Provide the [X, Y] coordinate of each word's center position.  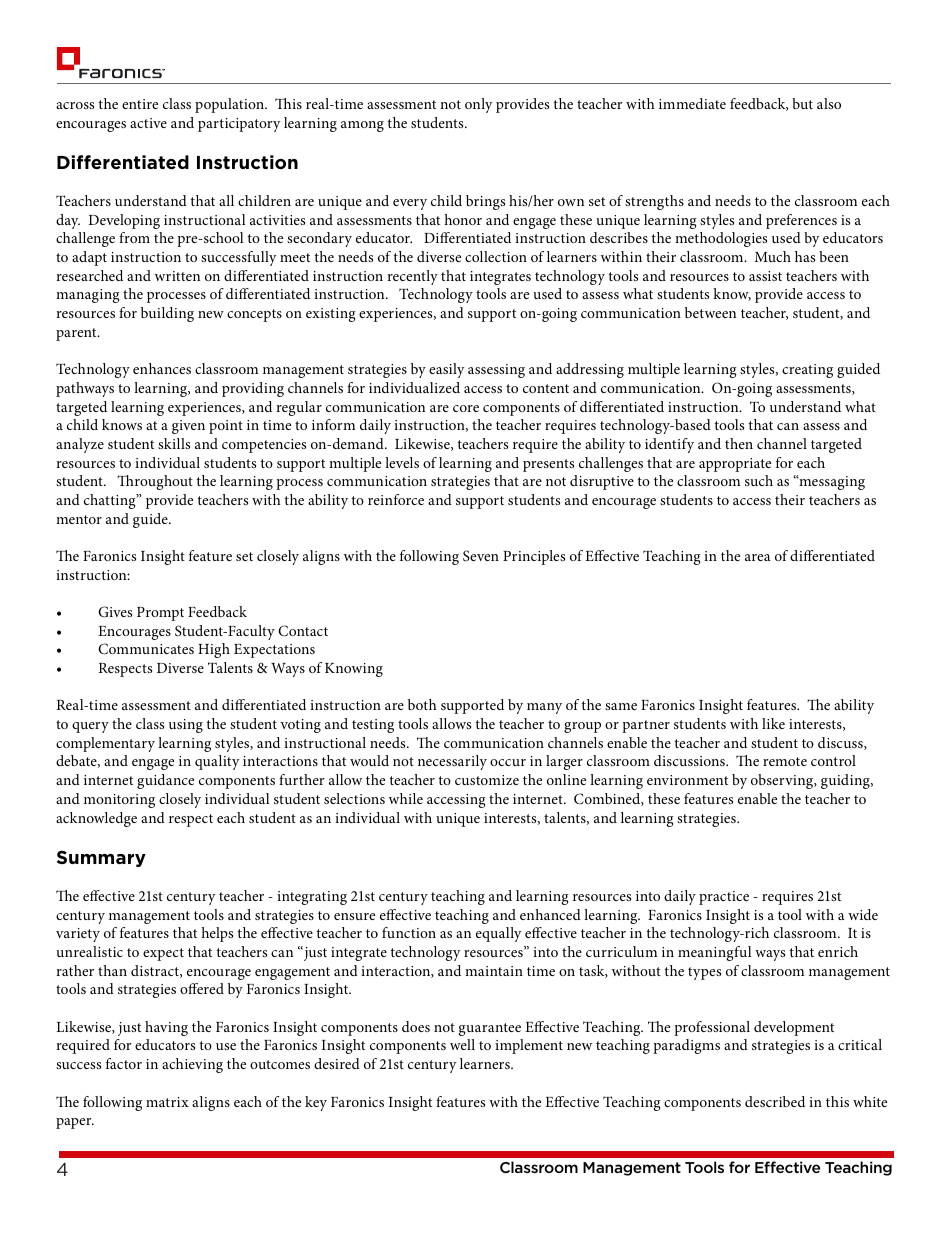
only [479, 105]
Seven [481, 555]
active [148, 123]
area [758, 557]
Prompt [160, 614]
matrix [167, 1102]
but [802, 103]
